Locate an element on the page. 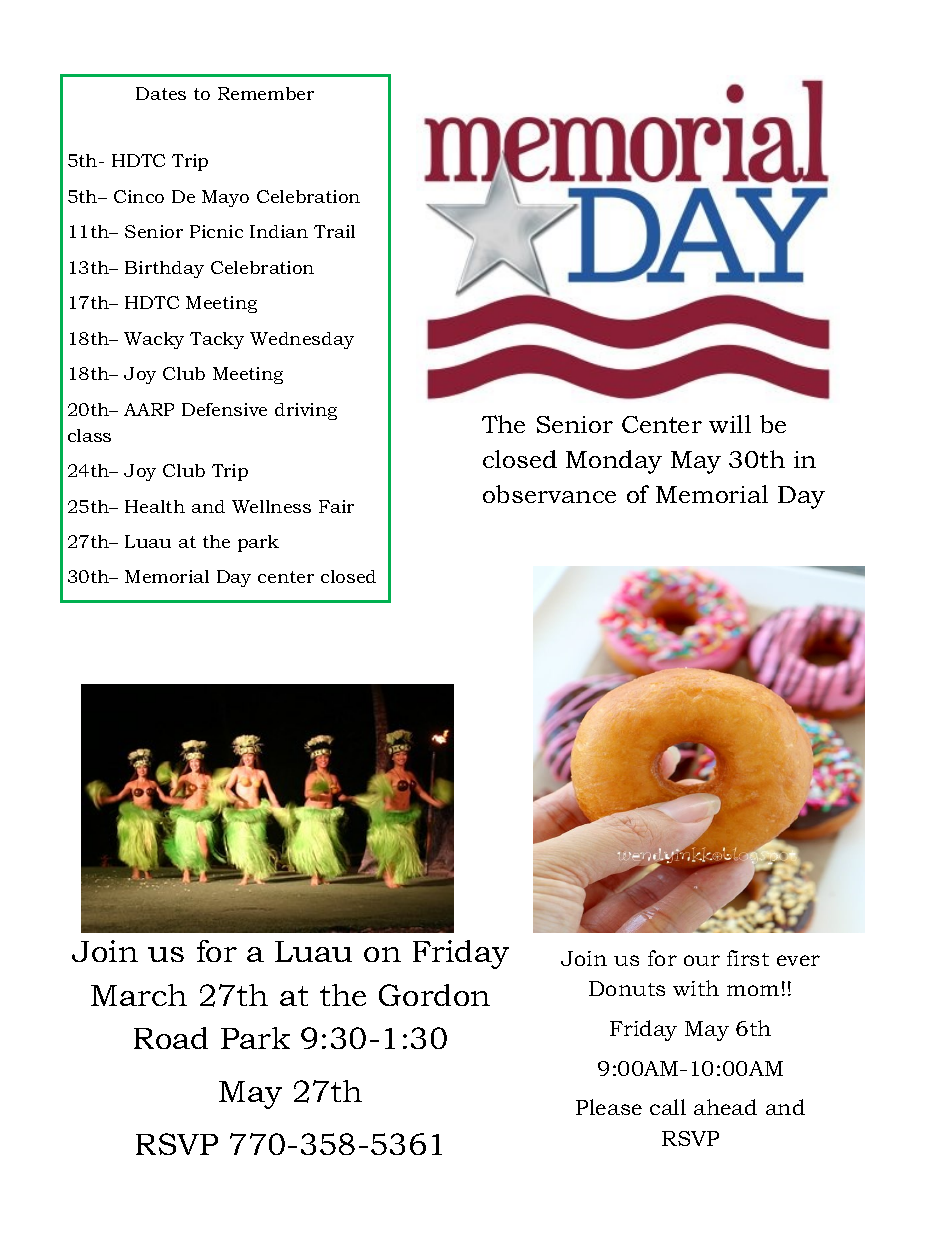 The image size is (952, 1233). Fair is located at coordinates (336, 506).
